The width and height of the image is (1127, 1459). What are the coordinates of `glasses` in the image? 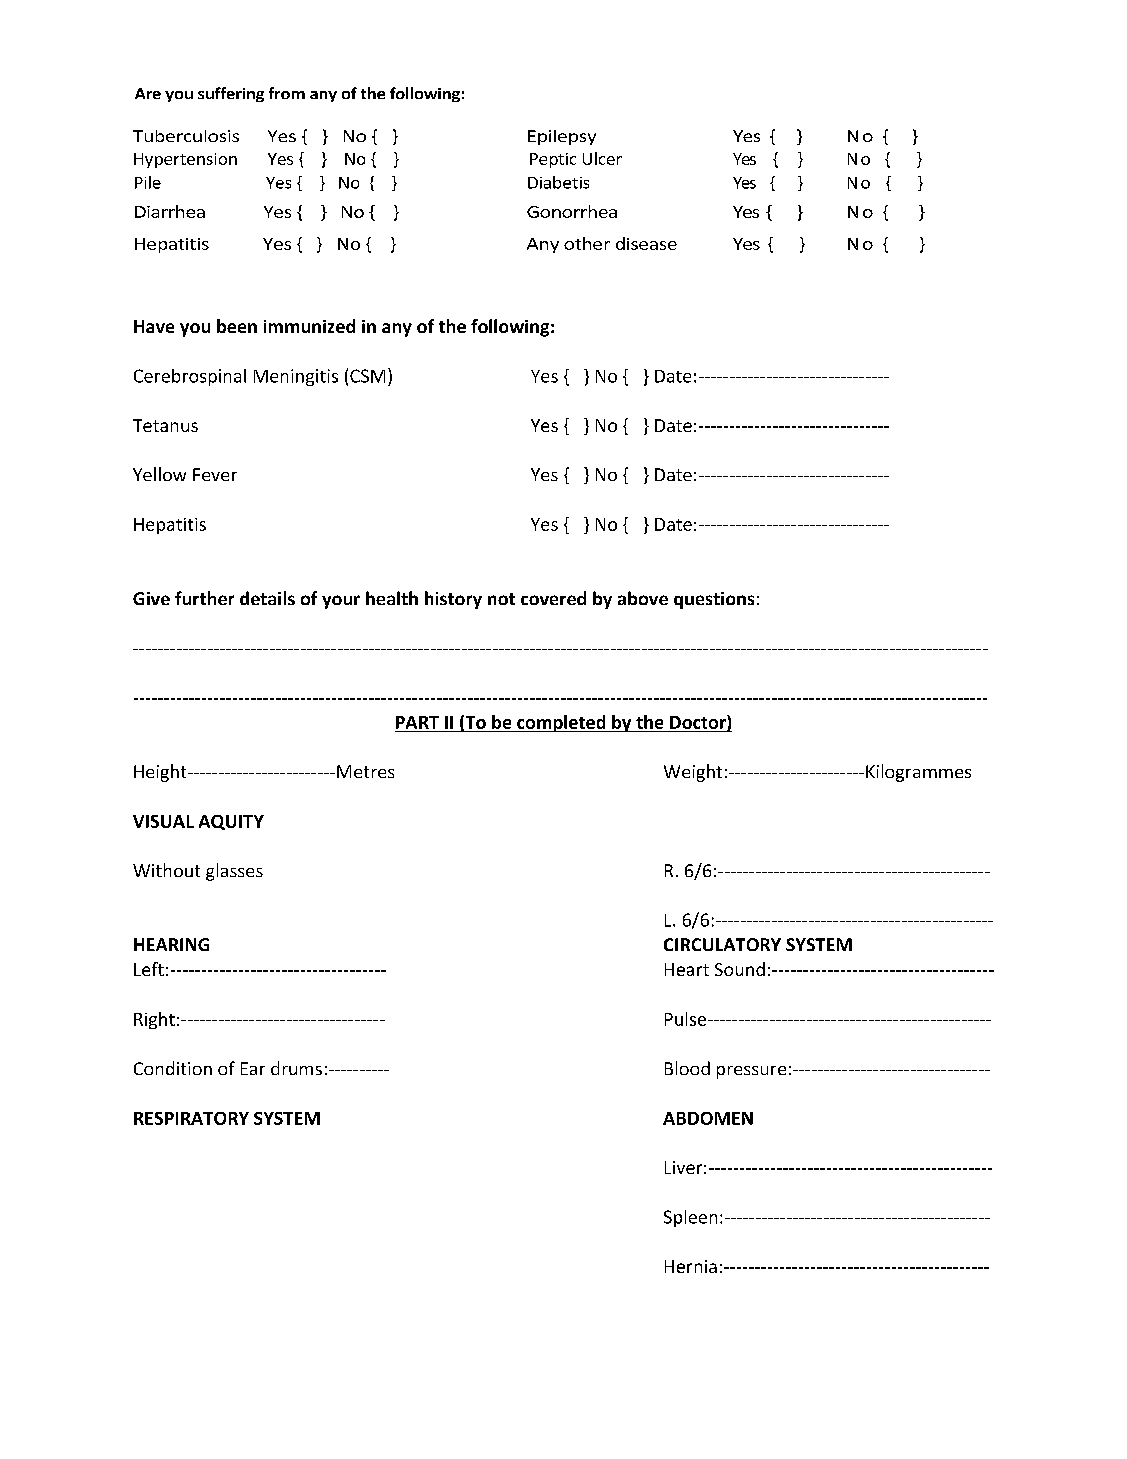 It's located at (234, 872).
